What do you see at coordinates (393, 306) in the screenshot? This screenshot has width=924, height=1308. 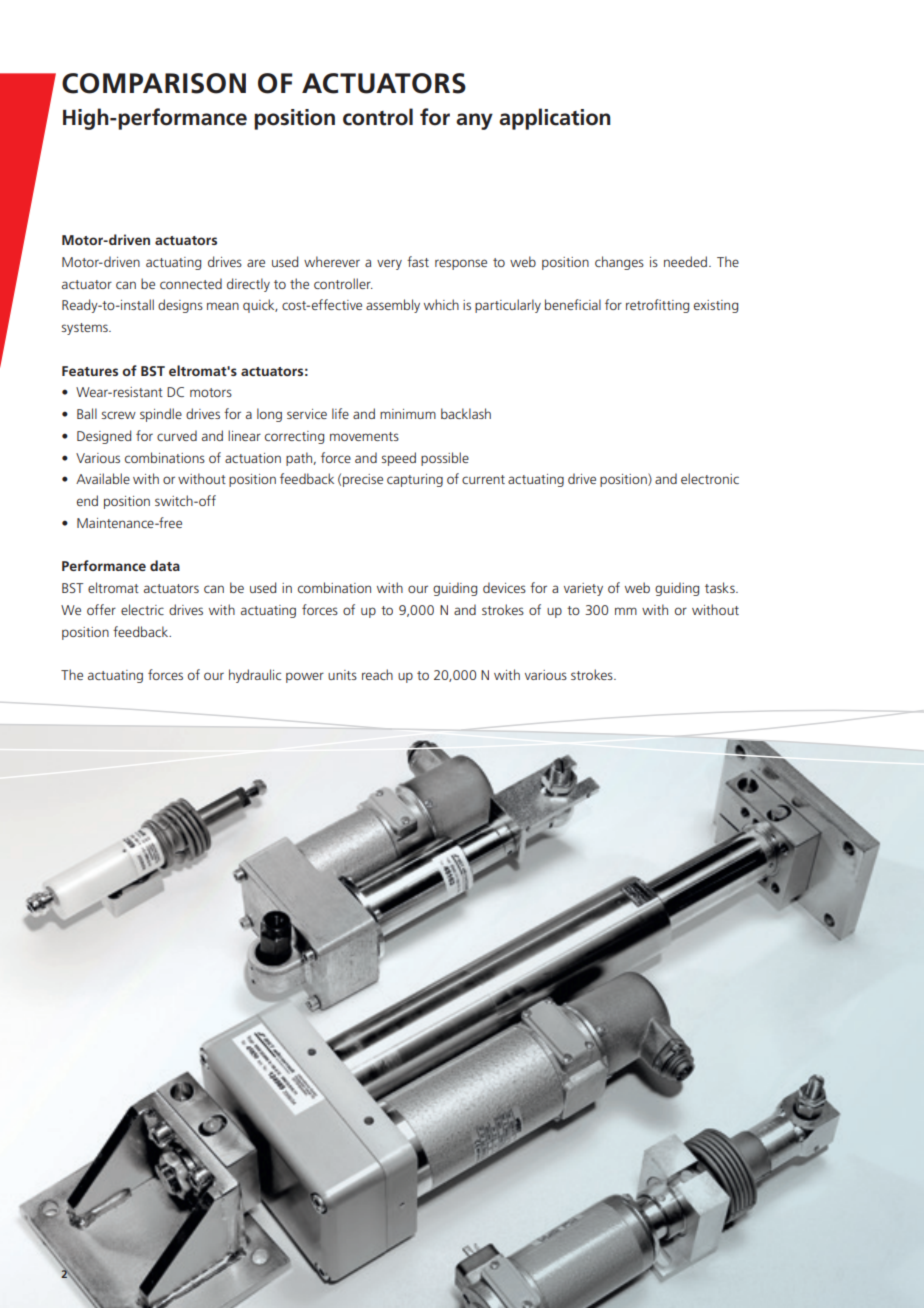 I see `assembly` at bounding box center [393, 306].
